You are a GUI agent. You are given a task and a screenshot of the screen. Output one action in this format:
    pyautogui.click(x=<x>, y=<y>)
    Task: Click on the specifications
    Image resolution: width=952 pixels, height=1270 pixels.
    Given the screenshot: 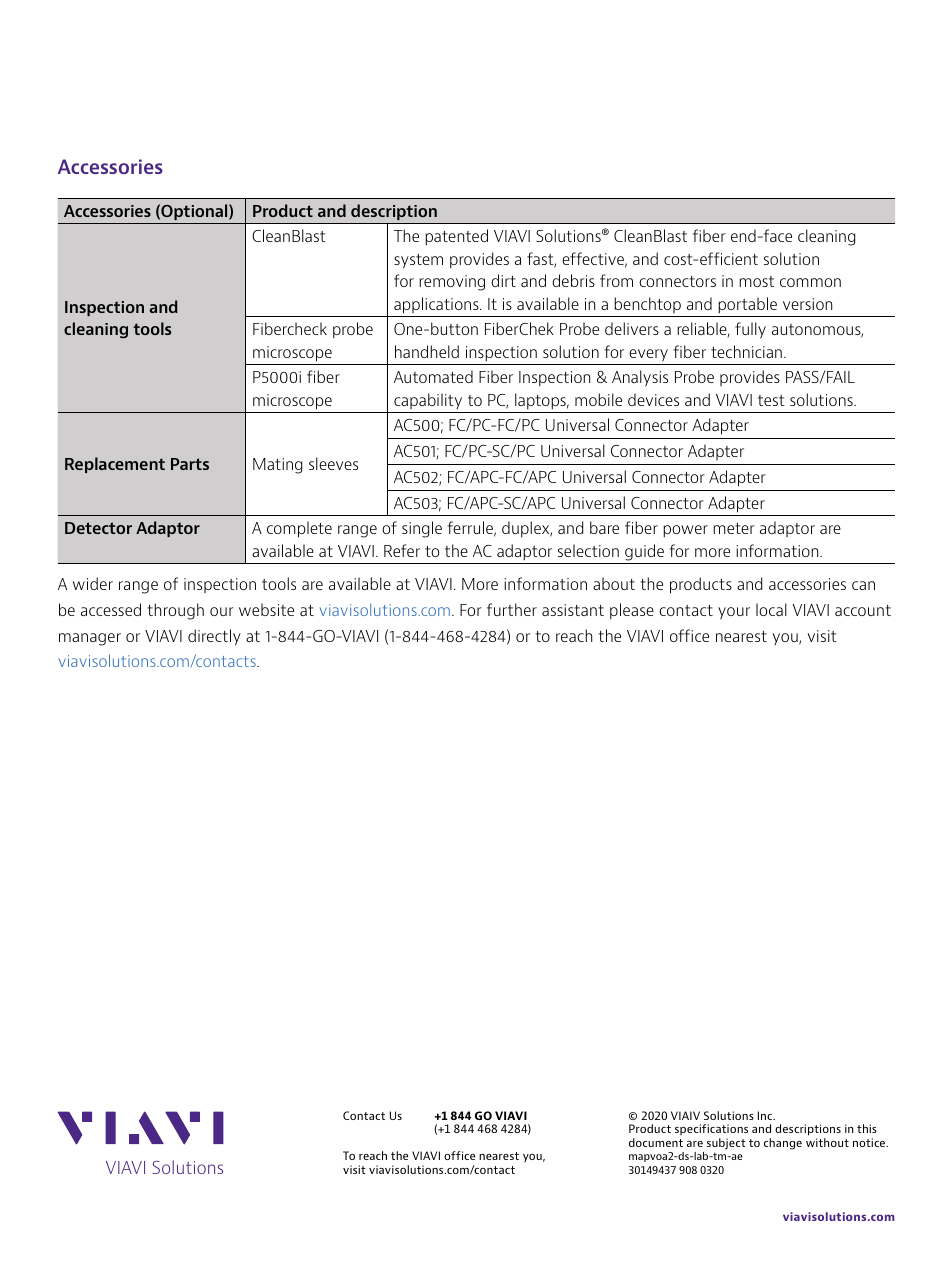 What is the action you would take?
    pyautogui.click(x=711, y=1129)
